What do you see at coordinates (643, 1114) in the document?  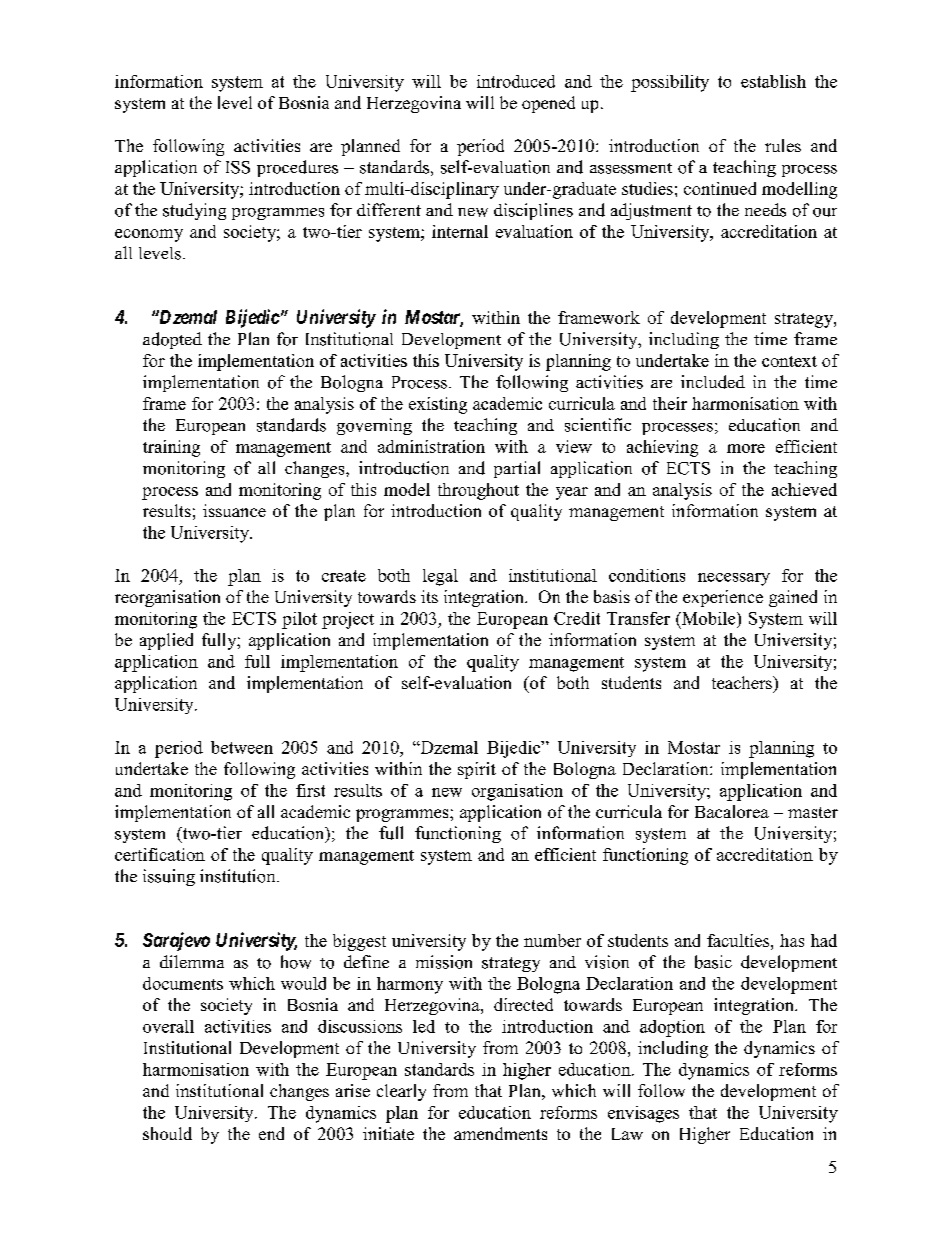 I see `envisages` at bounding box center [643, 1114].
